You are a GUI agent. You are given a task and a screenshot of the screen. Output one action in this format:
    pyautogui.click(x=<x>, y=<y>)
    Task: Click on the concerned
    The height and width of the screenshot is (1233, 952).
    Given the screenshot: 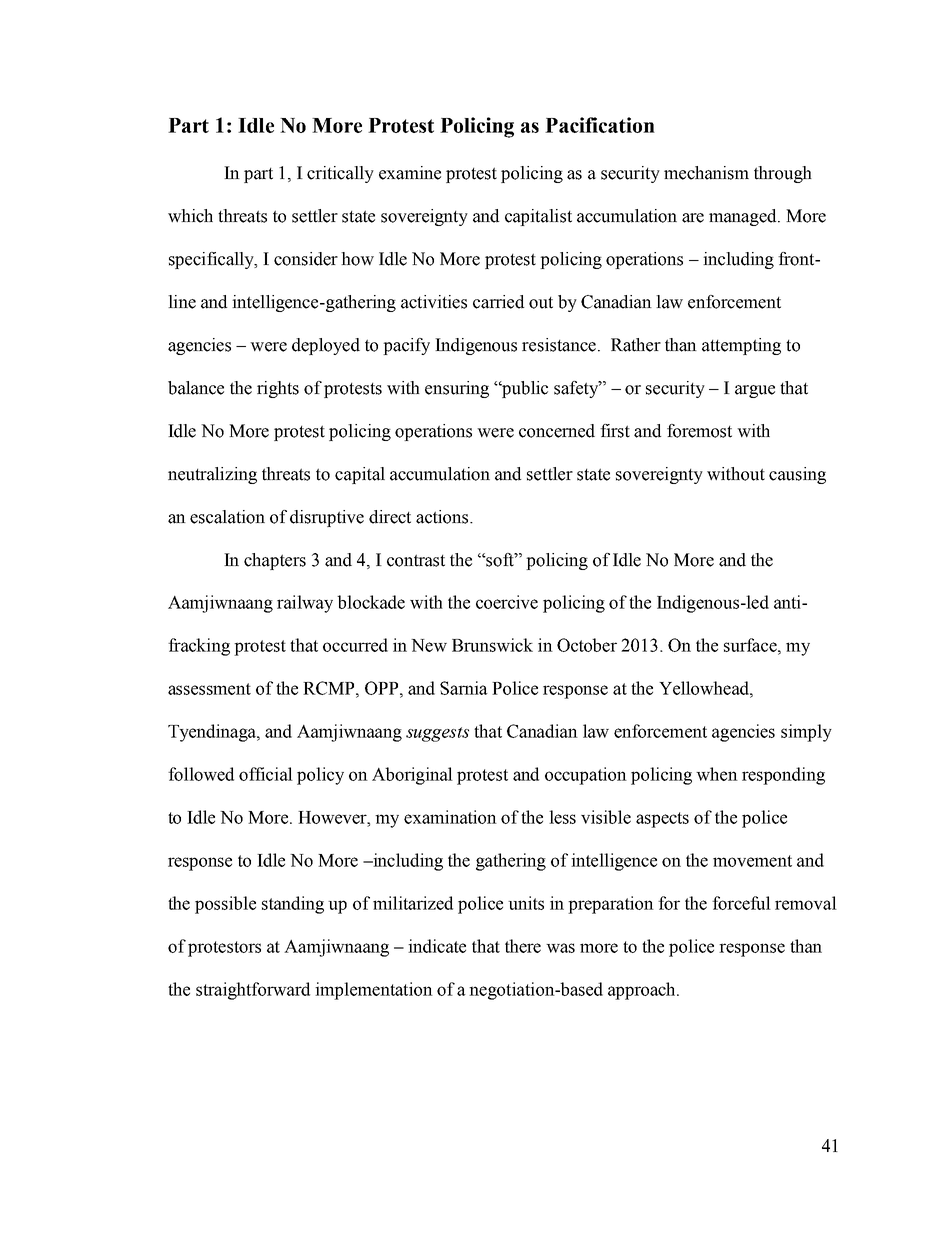 What is the action you would take?
    pyautogui.click(x=557, y=431)
